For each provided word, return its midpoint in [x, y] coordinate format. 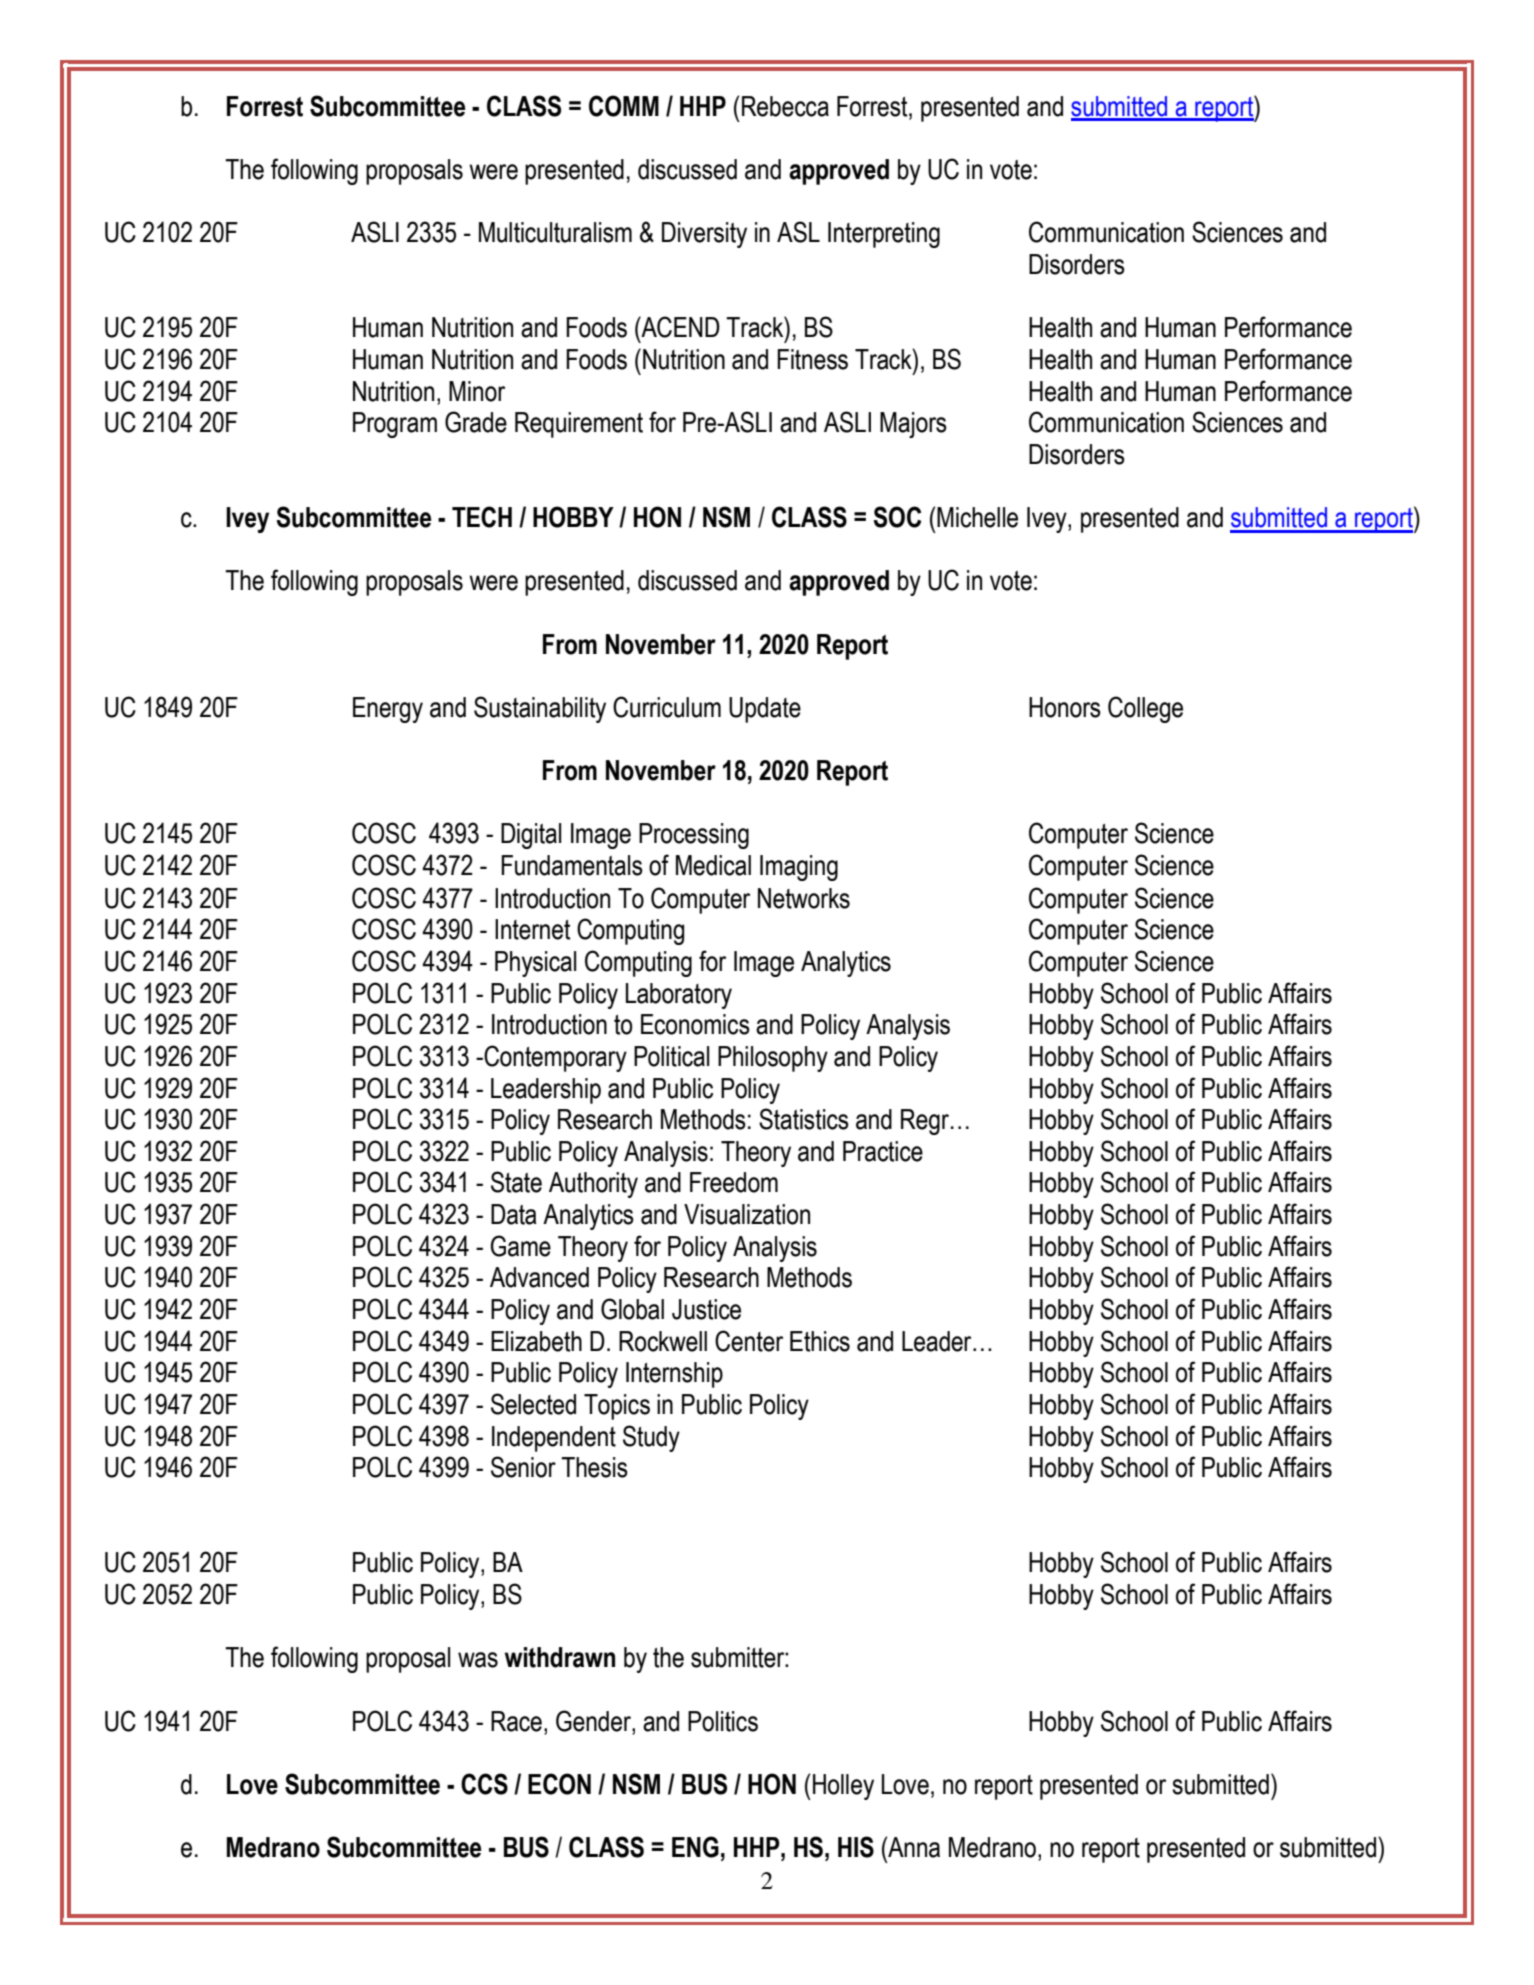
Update [765, 710]
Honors [1065, 707]
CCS [484, 1784]
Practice [883, 1151]
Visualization [747, 1214]
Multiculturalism [555, 232]
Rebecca [785, 106]
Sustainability [540, 709]
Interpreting [884, 235]
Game [521, 1246]
